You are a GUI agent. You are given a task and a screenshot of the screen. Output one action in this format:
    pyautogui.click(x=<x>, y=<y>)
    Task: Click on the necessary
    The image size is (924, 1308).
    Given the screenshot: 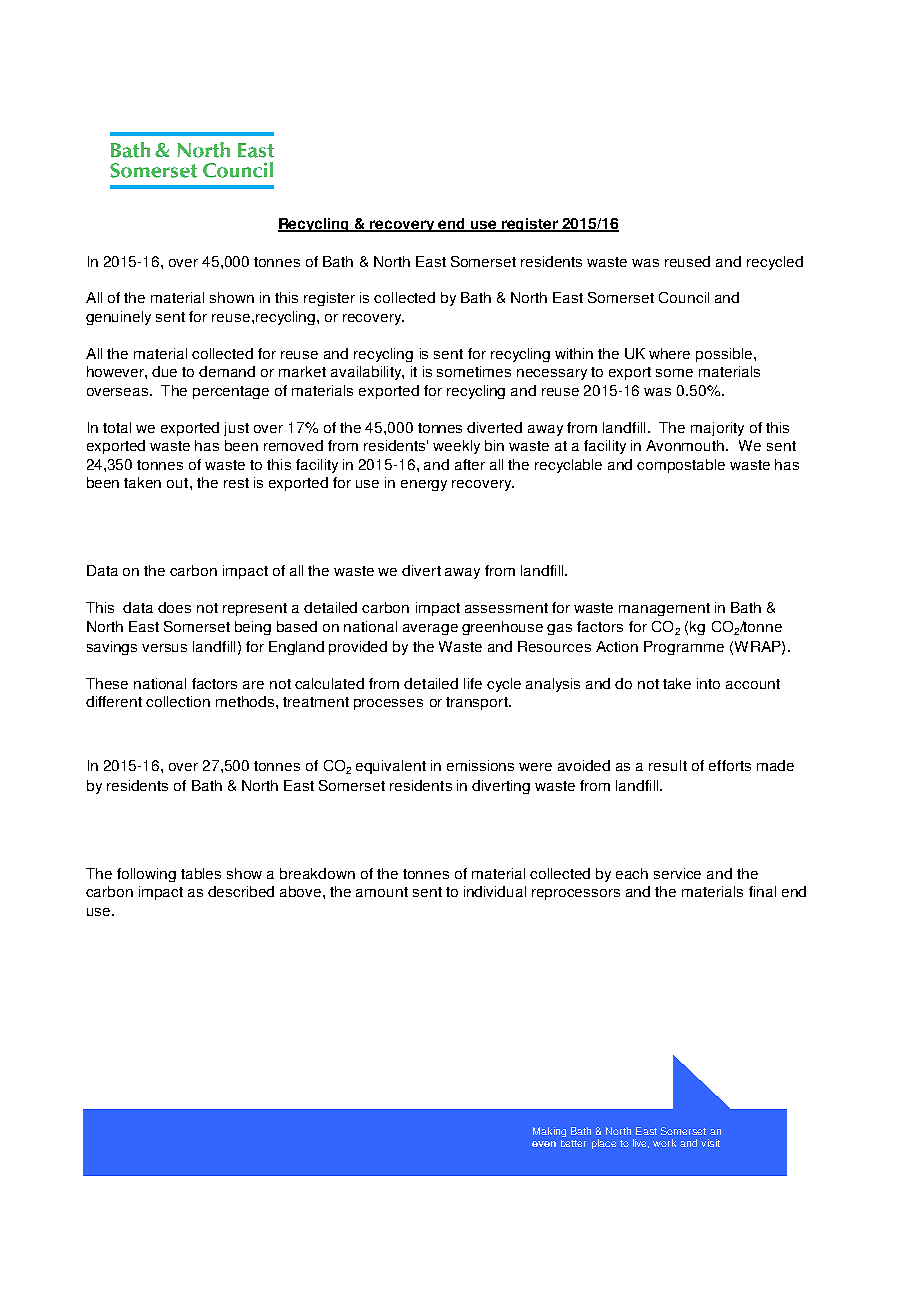 What is the action you would take?
    pyautogui.click(x=552, y=374)
